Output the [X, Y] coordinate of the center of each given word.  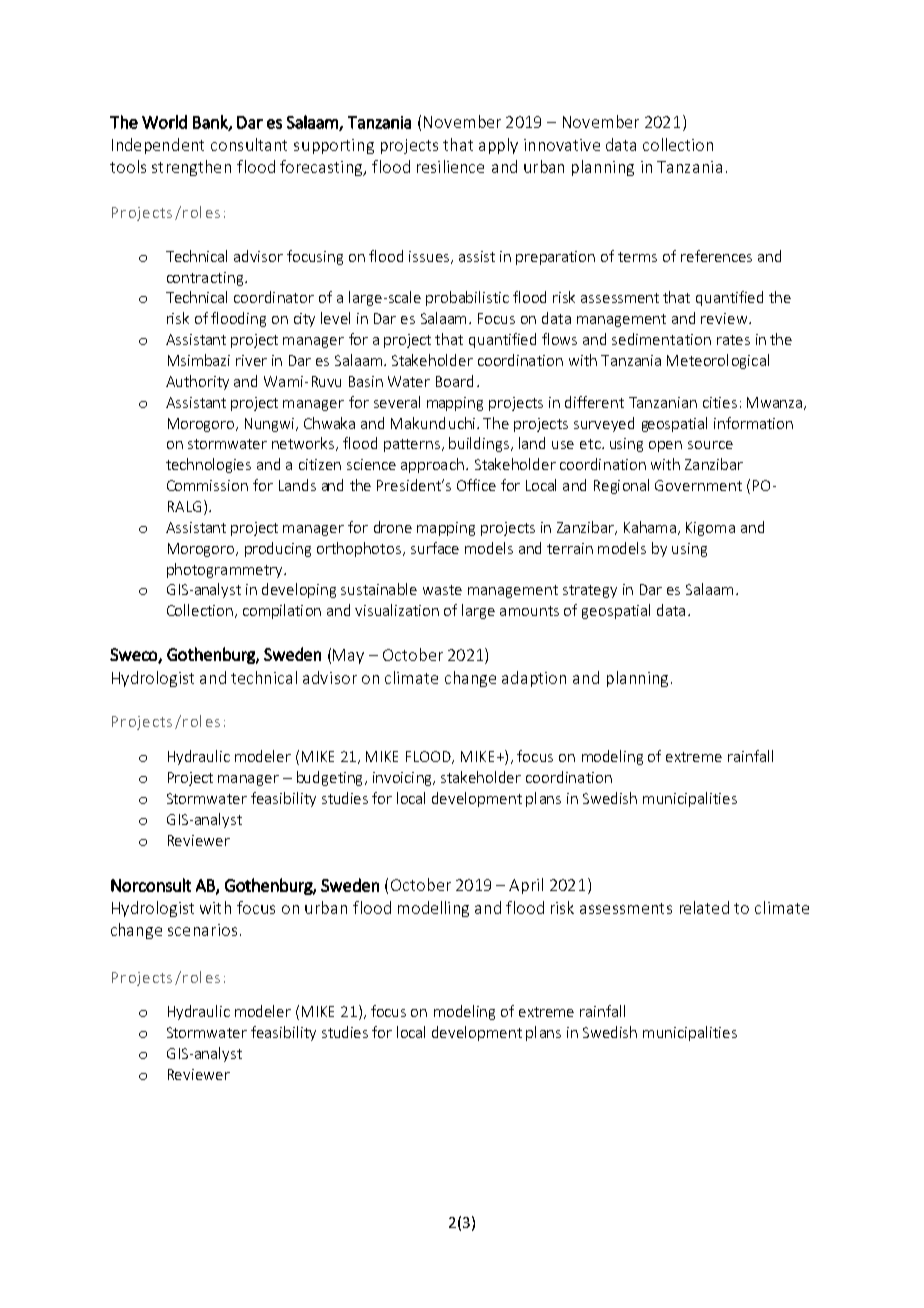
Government [698, 485]
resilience [450, 166]
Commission [207, 485]
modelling [433, 909]
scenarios [202, 930]
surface [435, 548]
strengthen [191, 168]
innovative [562, 145]
